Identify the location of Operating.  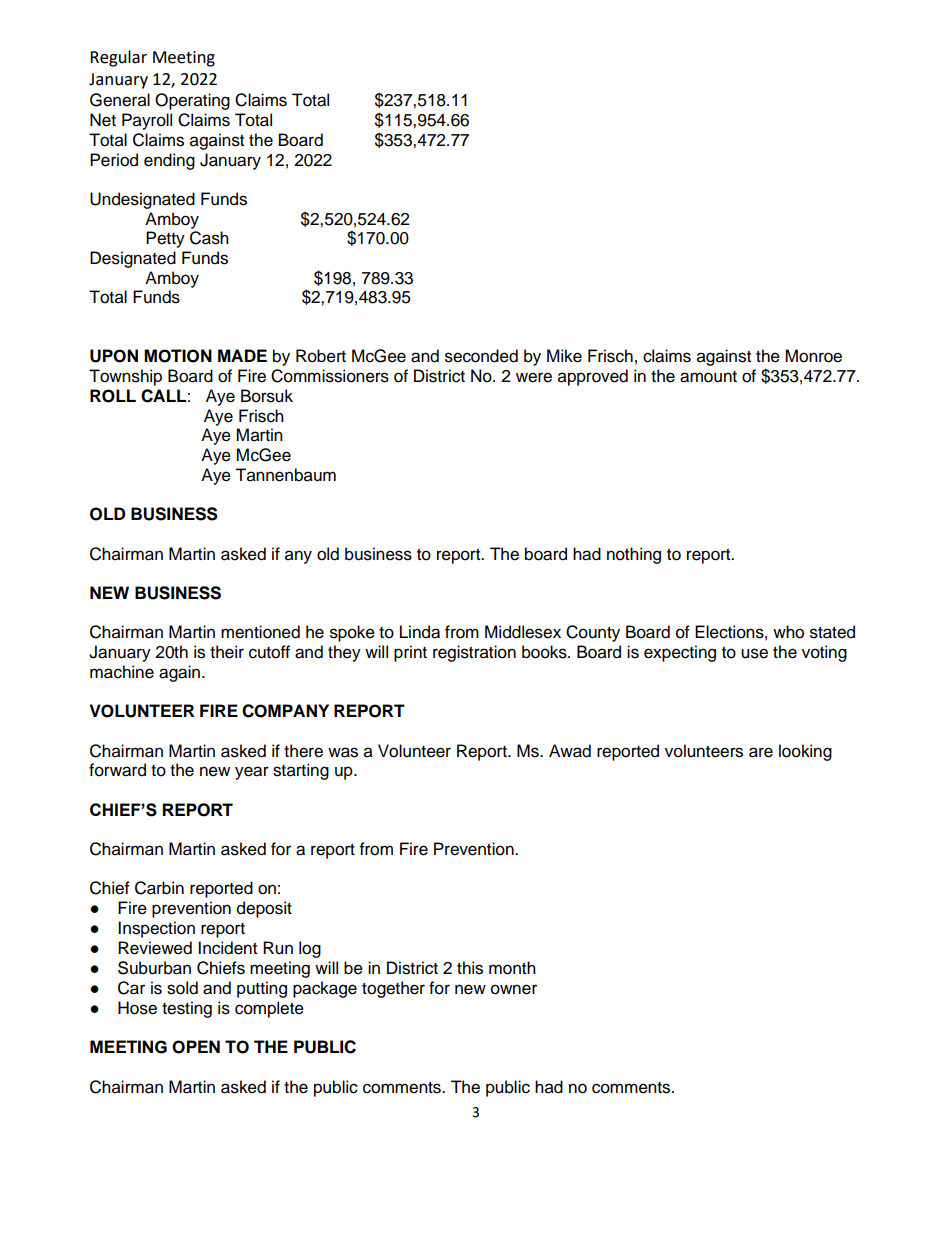
(192, 101).
